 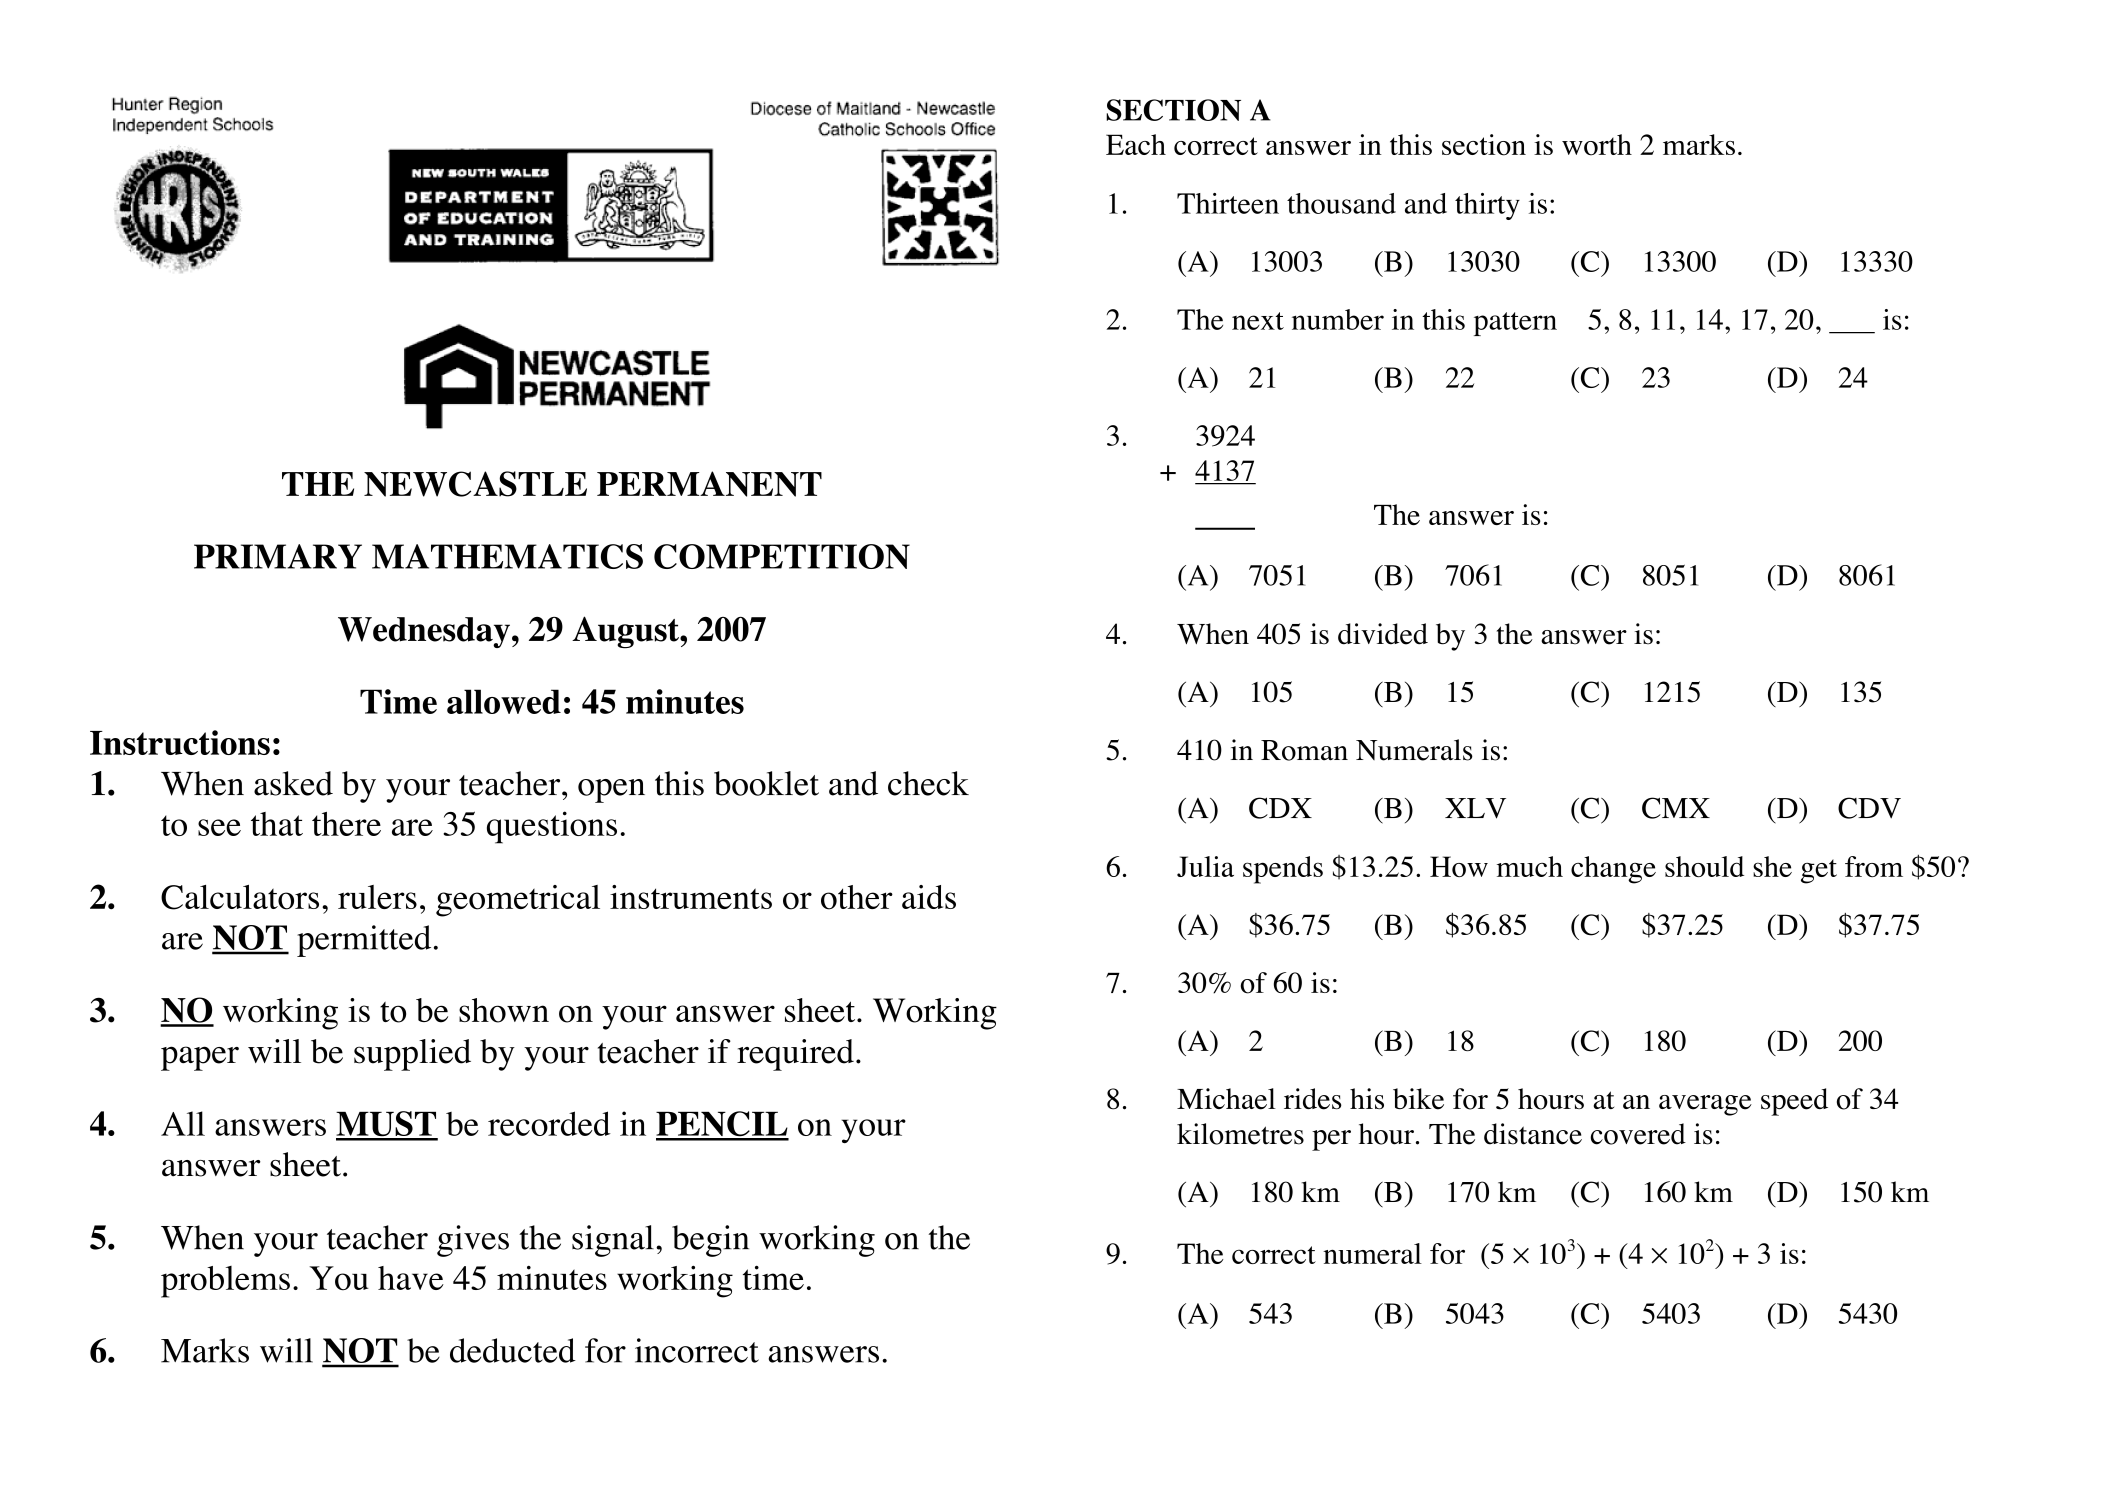 I want to click on thousand, so click(x=1341, y=203).
